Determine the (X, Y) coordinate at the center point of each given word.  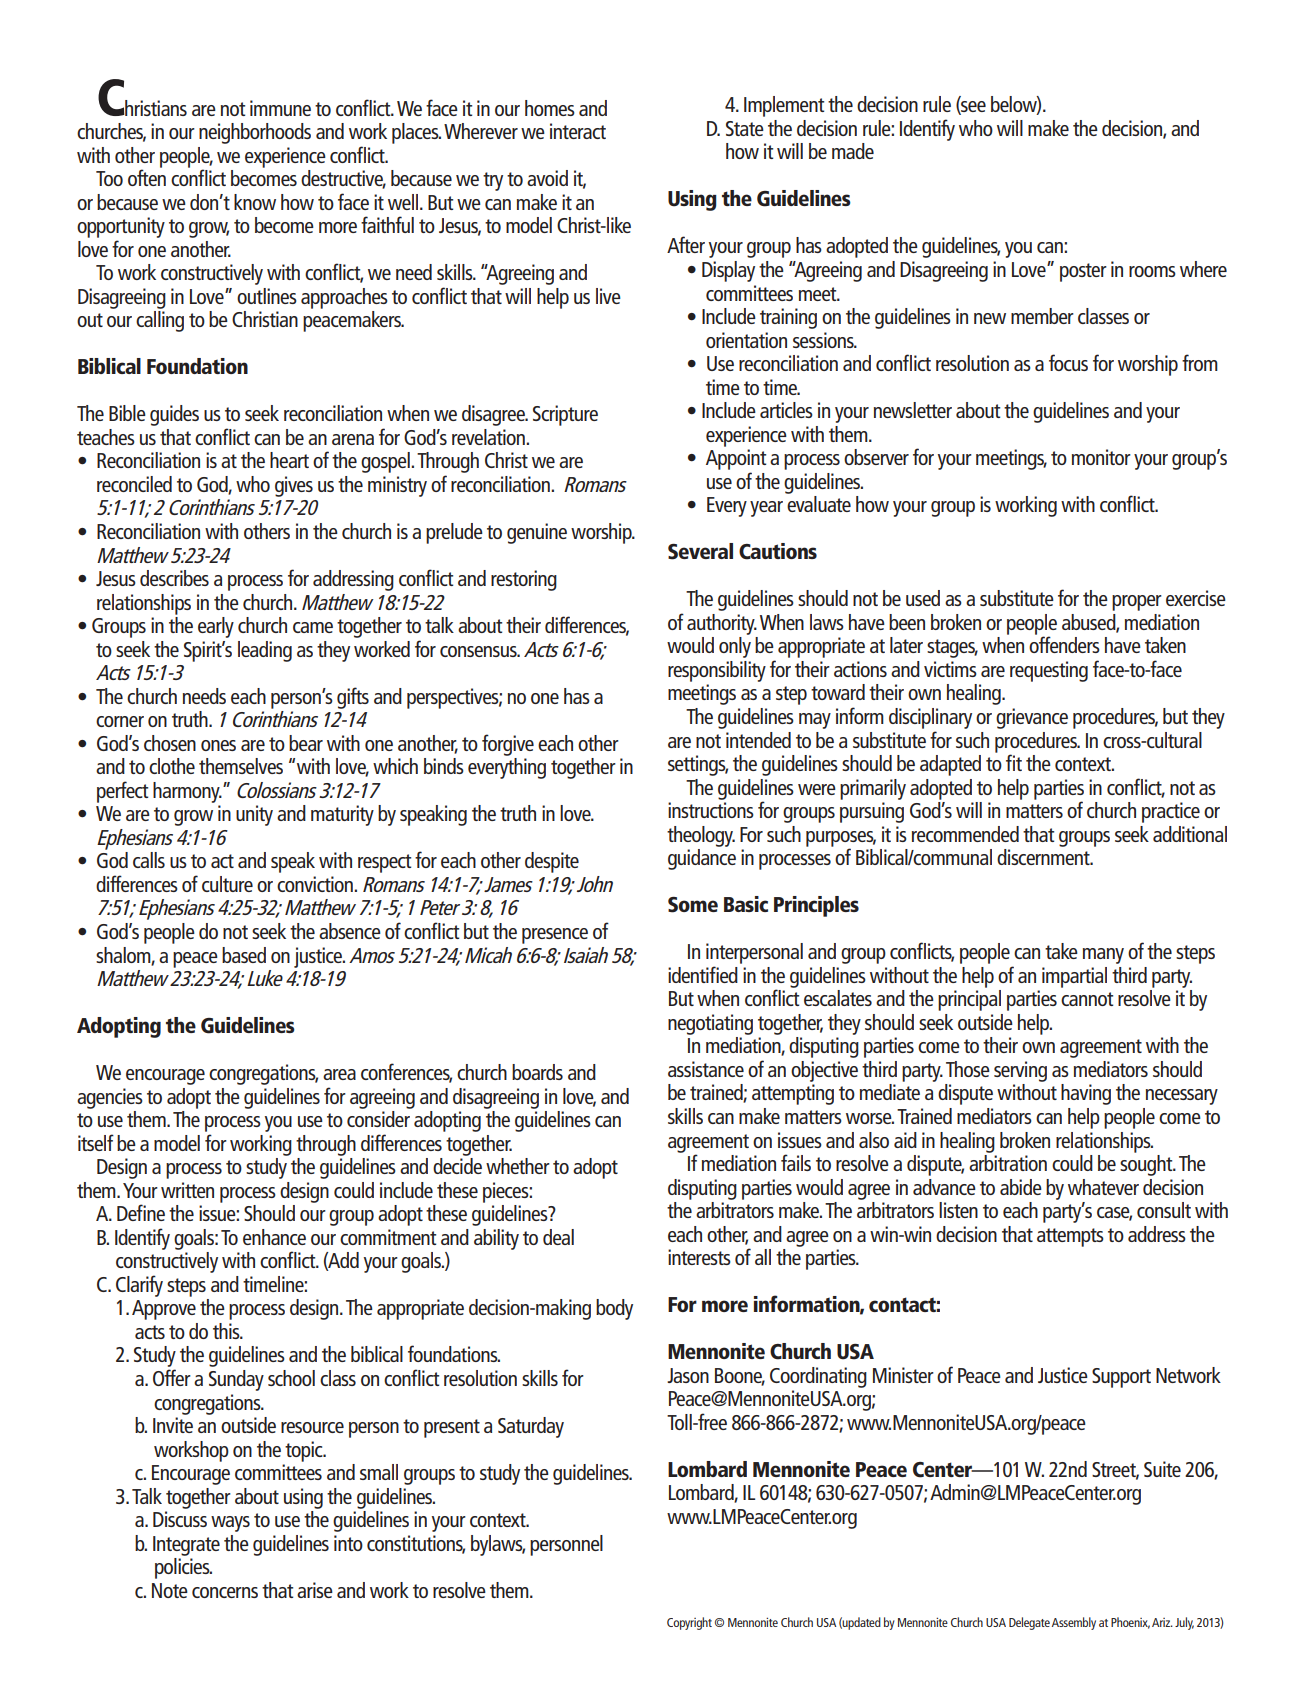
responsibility (717, 671)
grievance (1032, 718)
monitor (1101, 457)
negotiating (710, 1024)
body (614, 1309)
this (227, 1331)
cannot (1087, 999)
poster (1083, 272)
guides (174, 415)
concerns (225, 1592)
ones (218, 745)
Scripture (565, 415)
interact (578, 131)
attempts (1070, 1237)
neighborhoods (255, 133)
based (244, 955)
